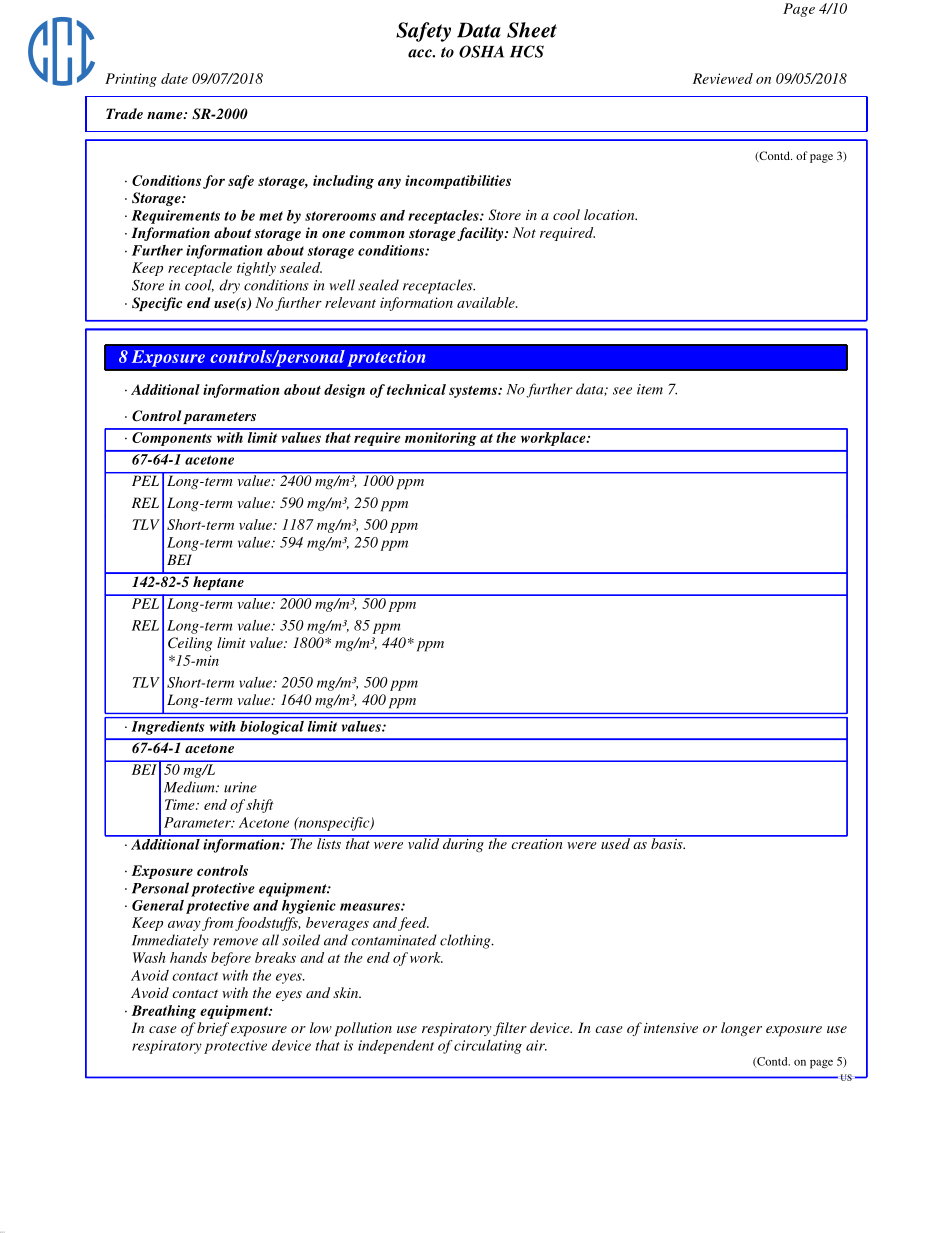 The height and width of the document is (1233, 952). What do you see at coordinates (481, 51) in the document?
I see `OSHA` at bounding box center [481, 51].
